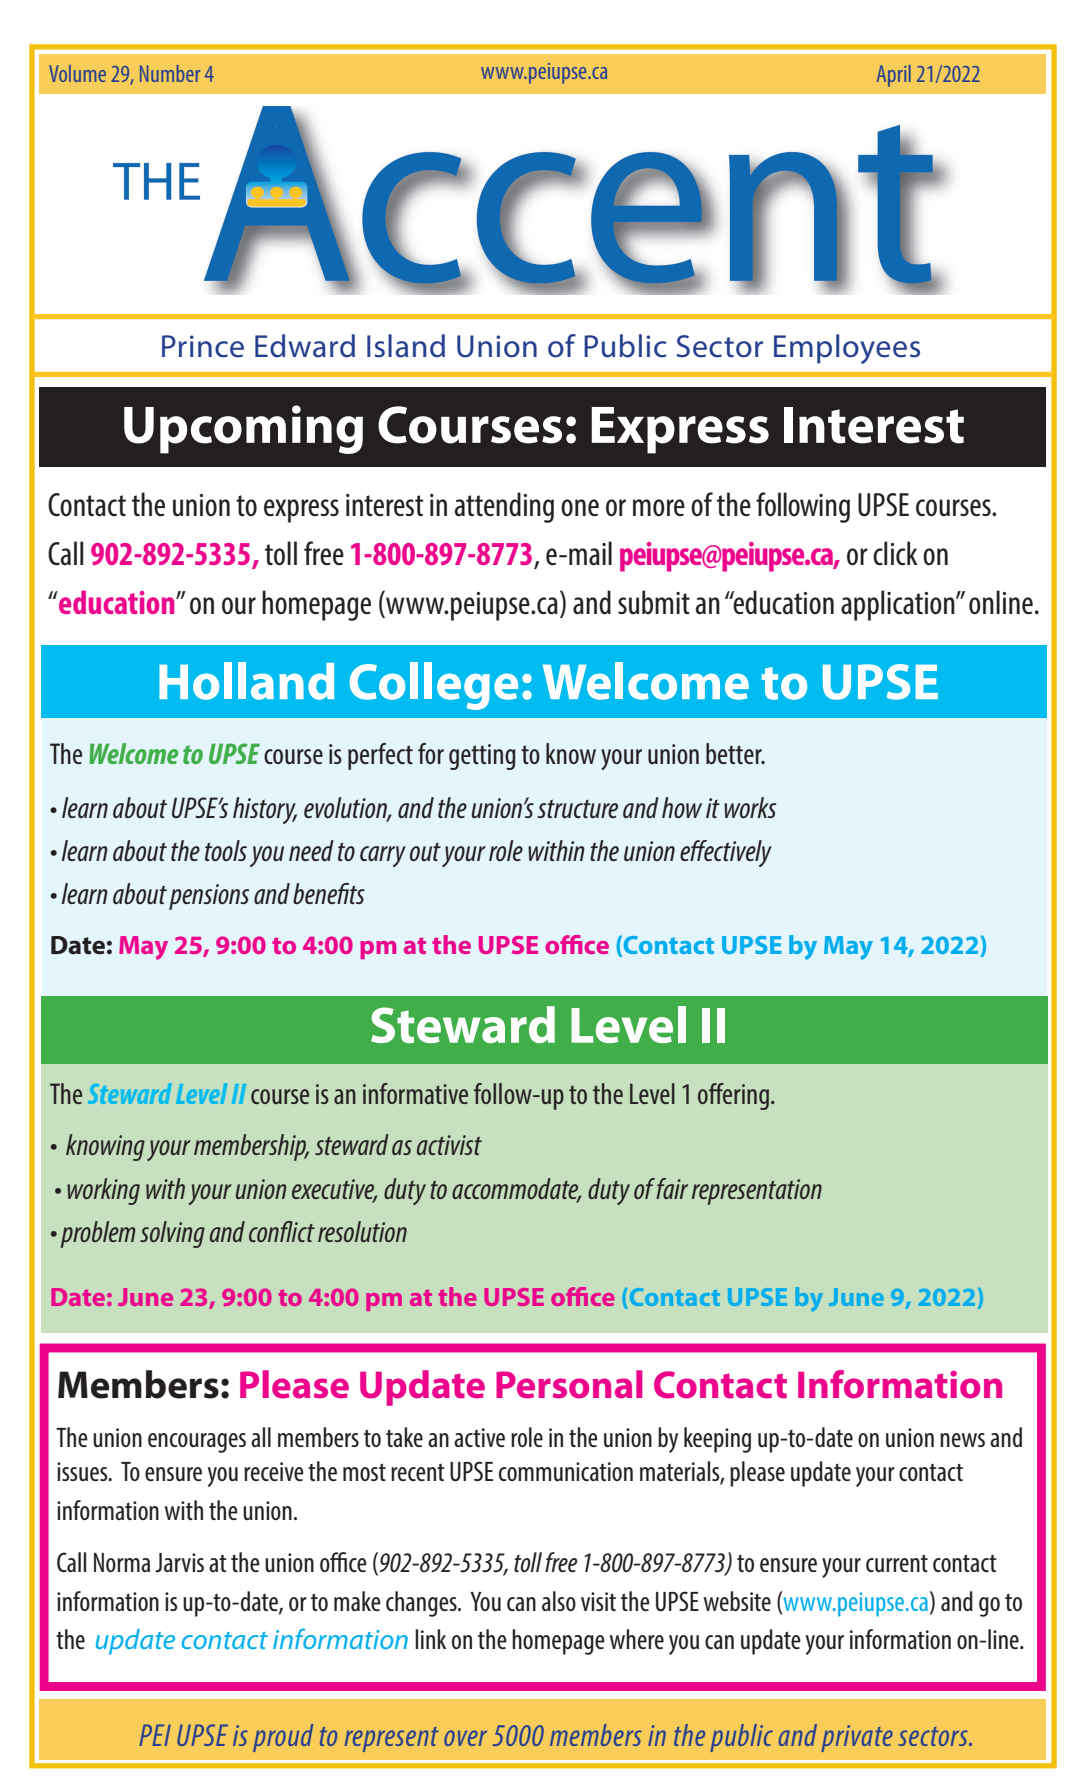  Describe the element at coordinates (894, 76) in the page. I see `April` at that location.
